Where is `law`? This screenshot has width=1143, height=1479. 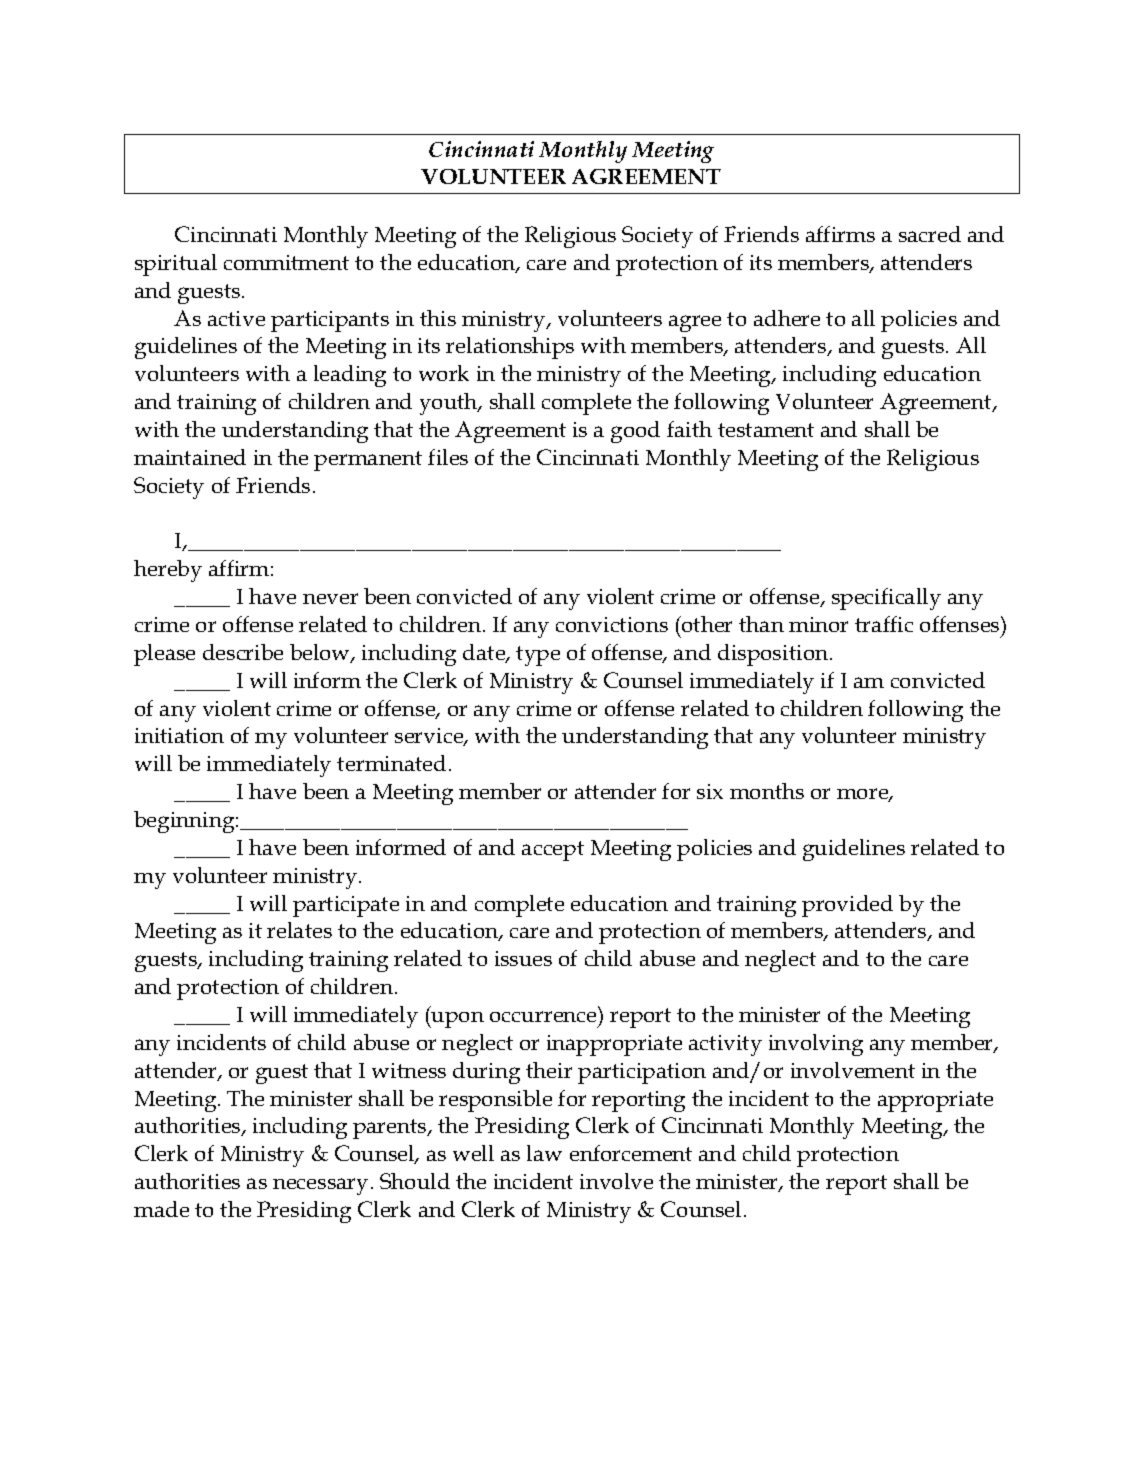 law is located at coordinates (544, 1153).
